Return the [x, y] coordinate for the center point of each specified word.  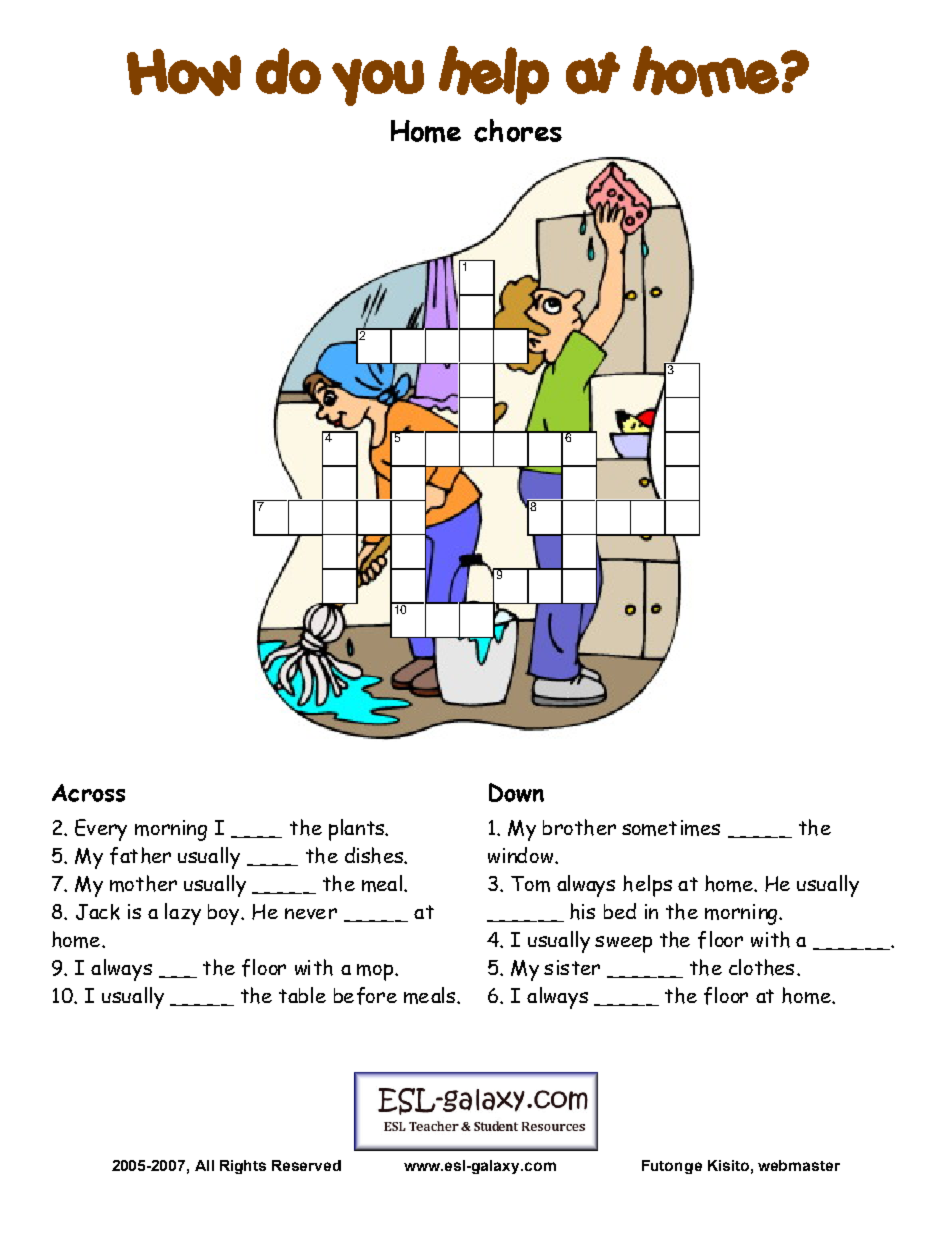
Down [516, 792]
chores [518, 130]
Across [88, 793]
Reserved [306, 1165]
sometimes [671, 828]
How [184, 72]
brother [579, 827]
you [378, 82]
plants [357, 830]
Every [101, 830]
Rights [243, 1167]
